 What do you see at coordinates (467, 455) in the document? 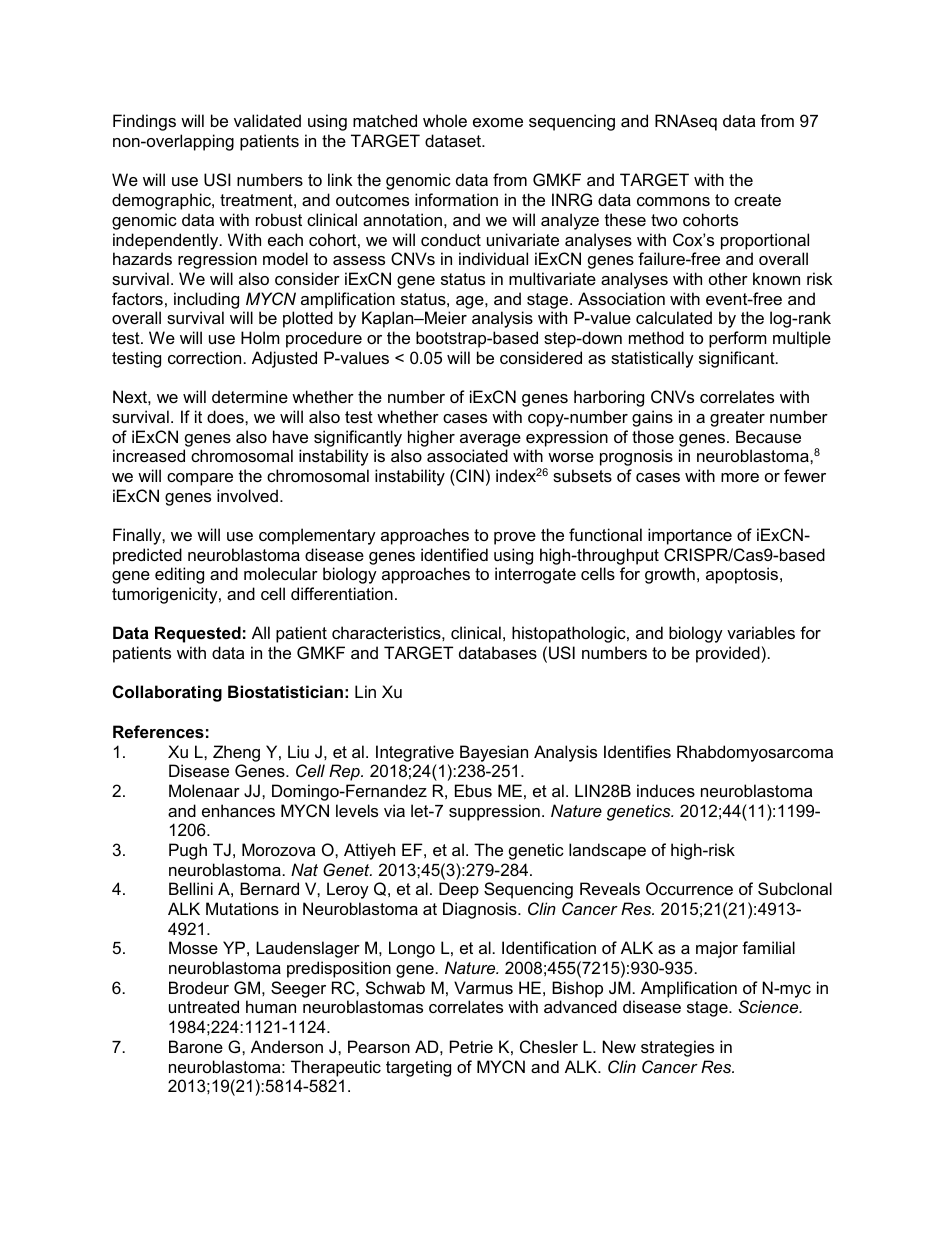
I see `associated` at bounding box center [467, 455].
